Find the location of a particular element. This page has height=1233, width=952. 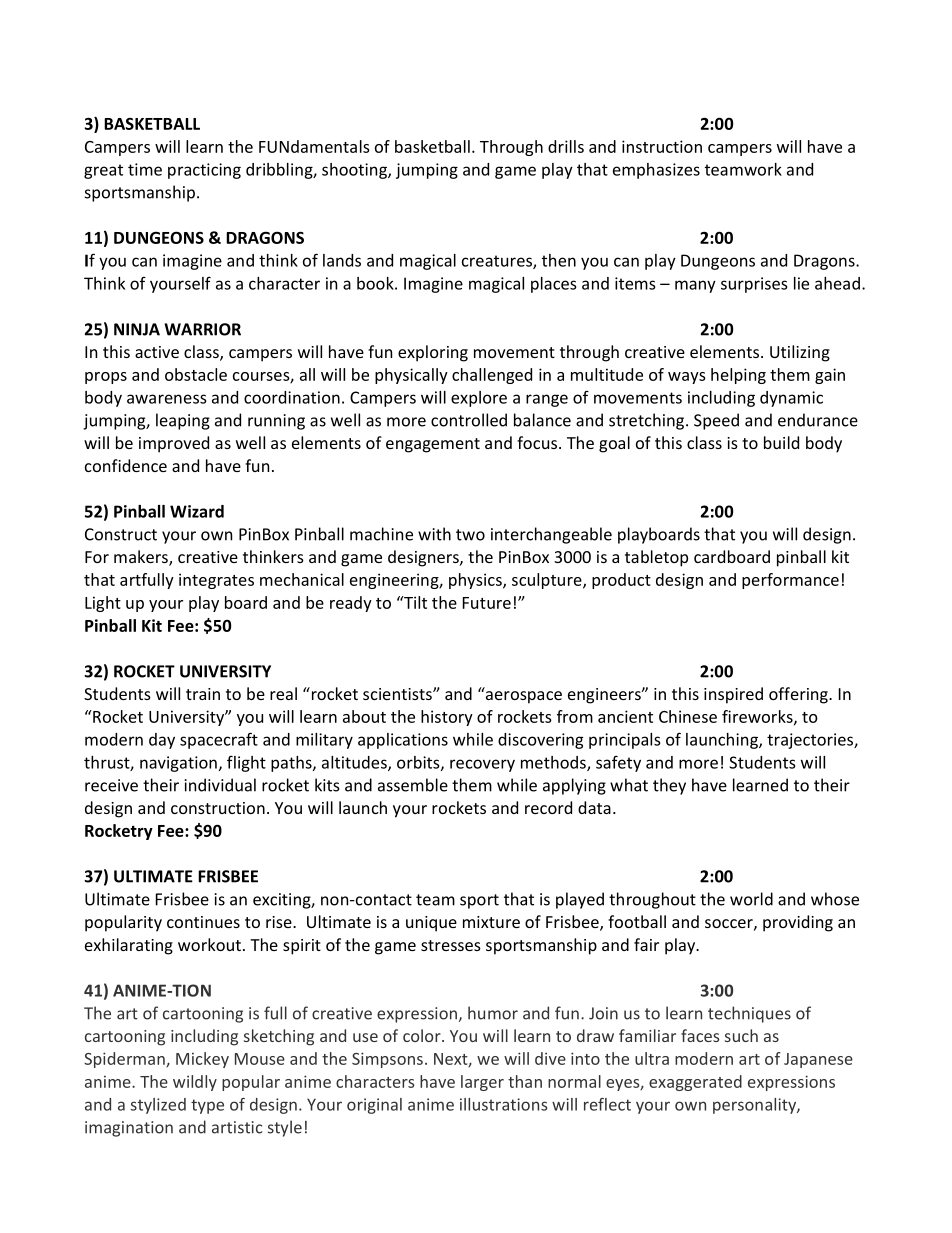

explore is located at coordinates (479, 399).
